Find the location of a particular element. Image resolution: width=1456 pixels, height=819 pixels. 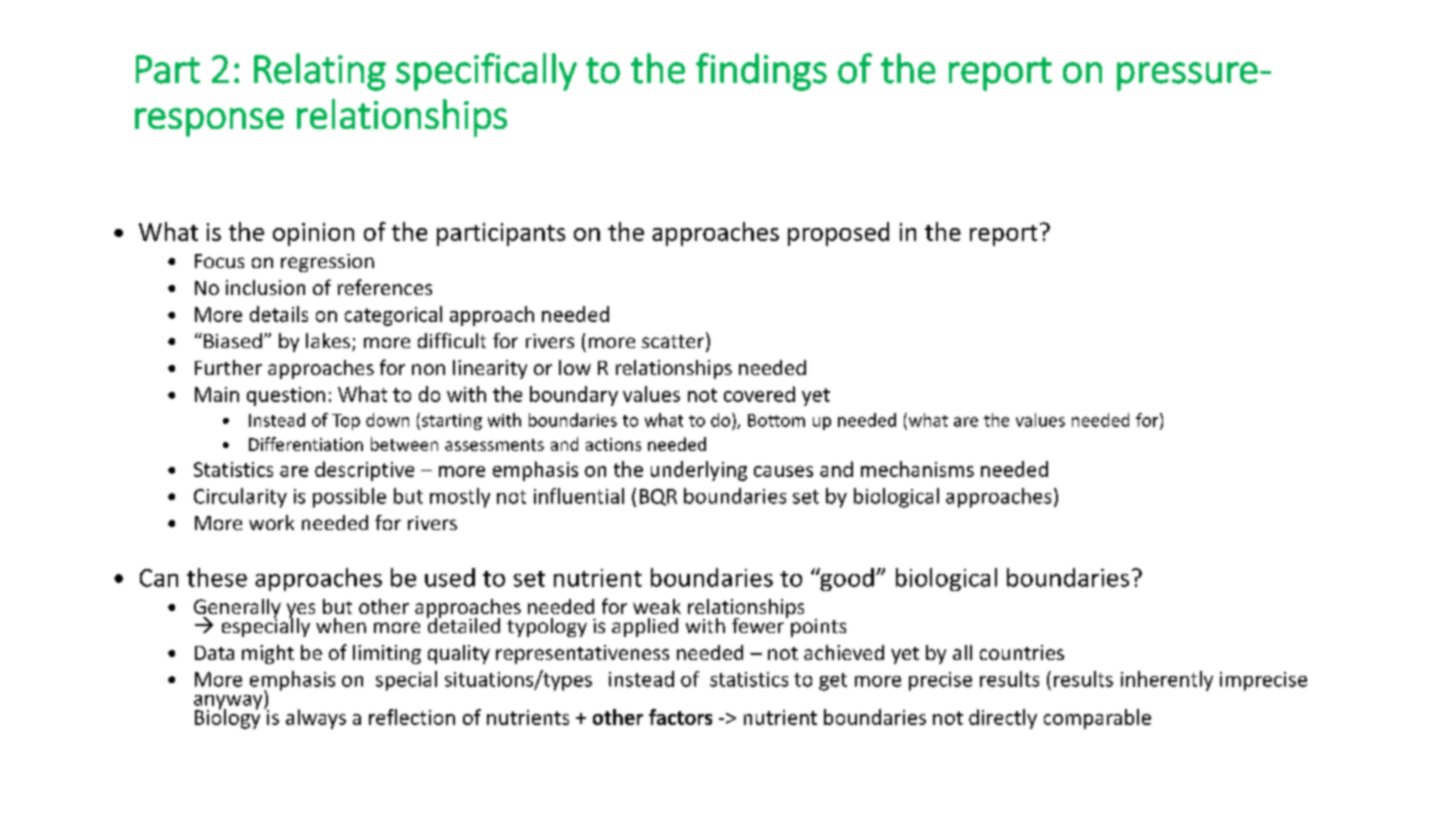

countries is located at coordinates (1022, 652).
